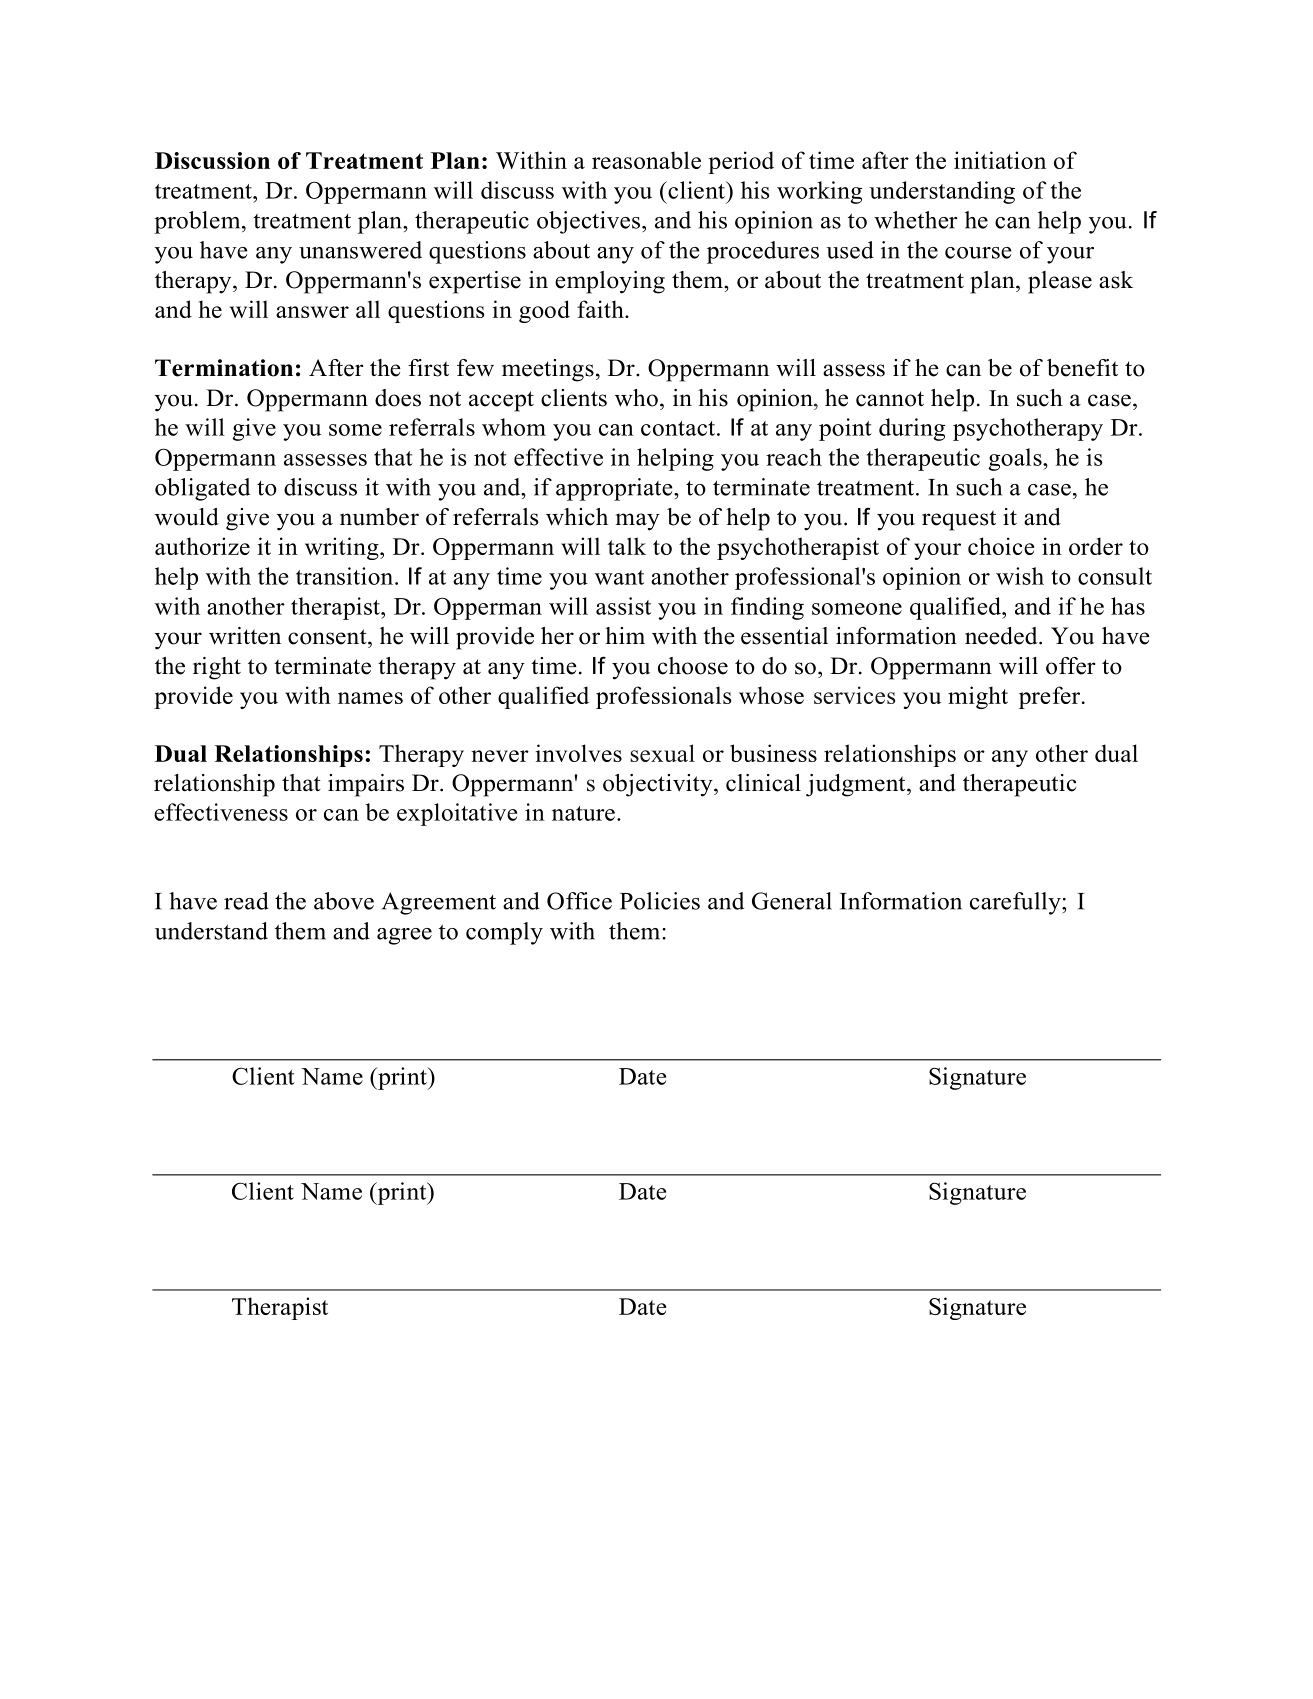 The image size is (1313, 1699). What do you see at coordinates (343, 548) in the document?
I see `writing` at bounding box center [343, 548].
